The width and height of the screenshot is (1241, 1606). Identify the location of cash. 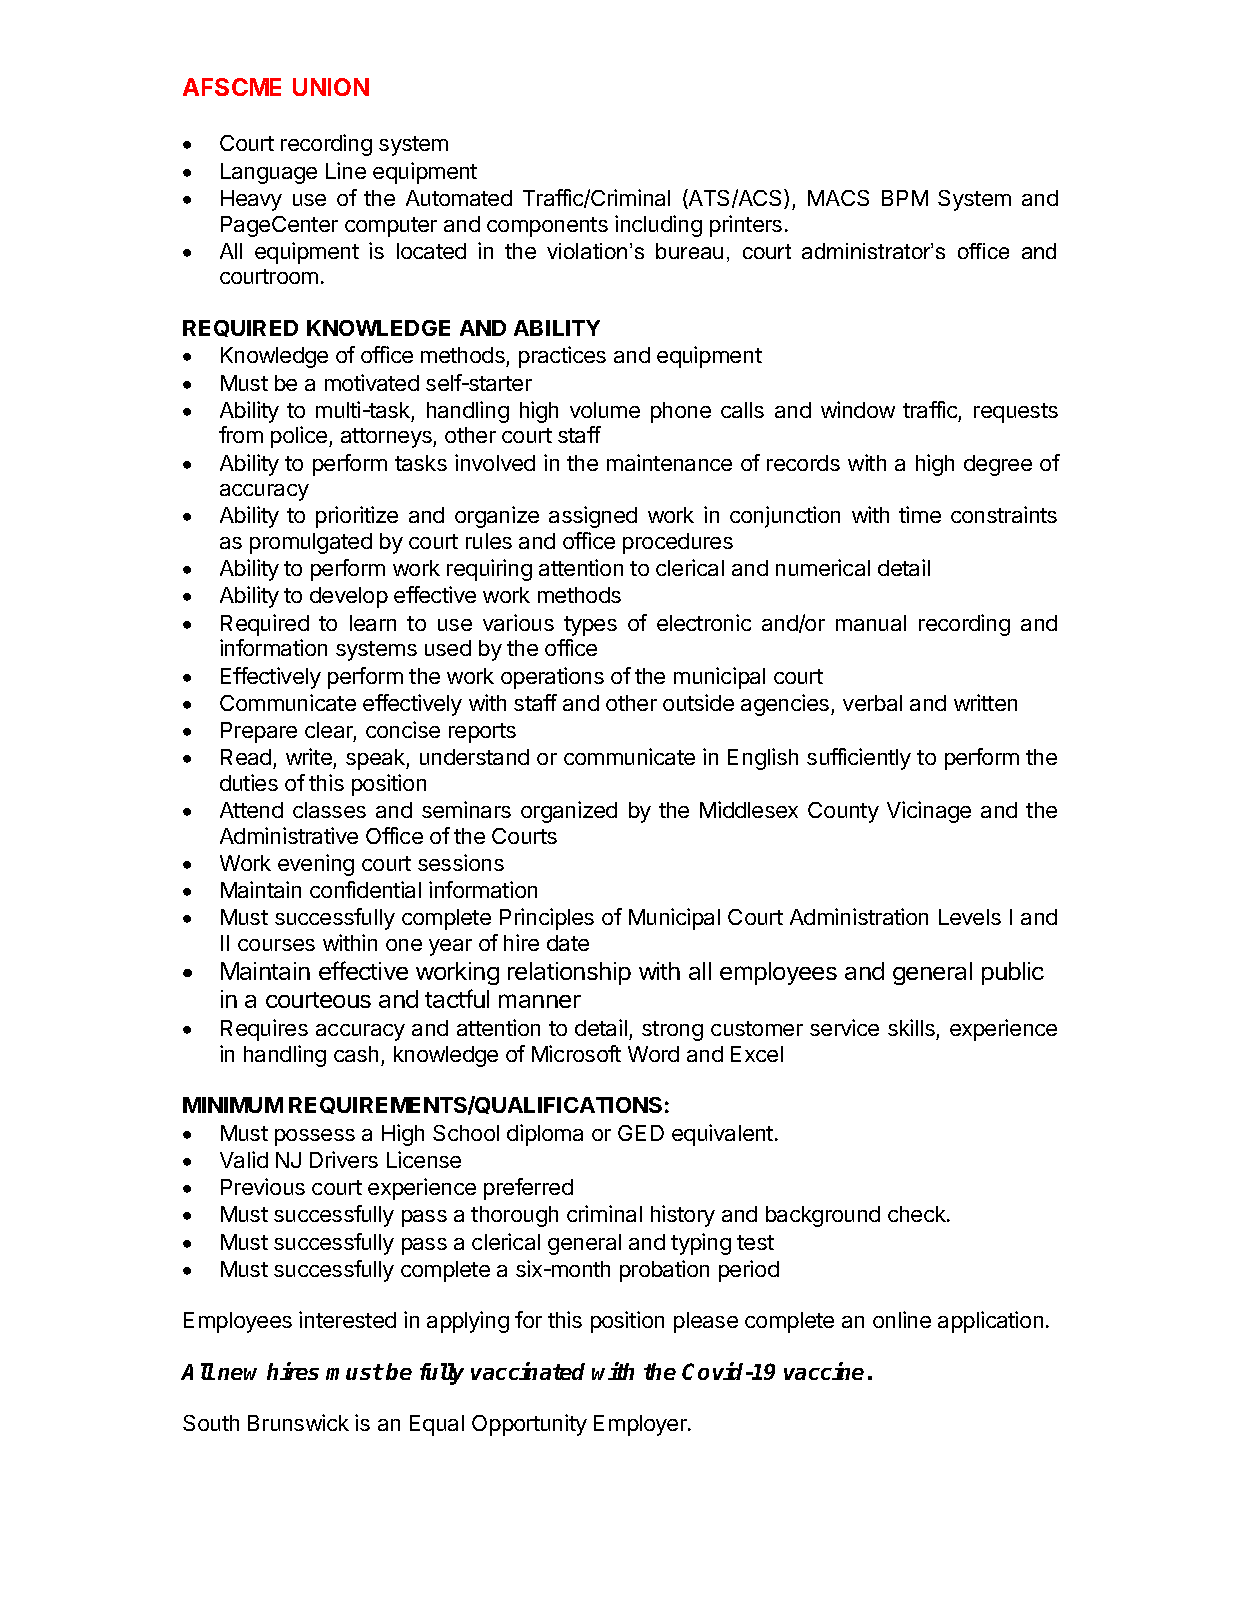
(356, 1054).
